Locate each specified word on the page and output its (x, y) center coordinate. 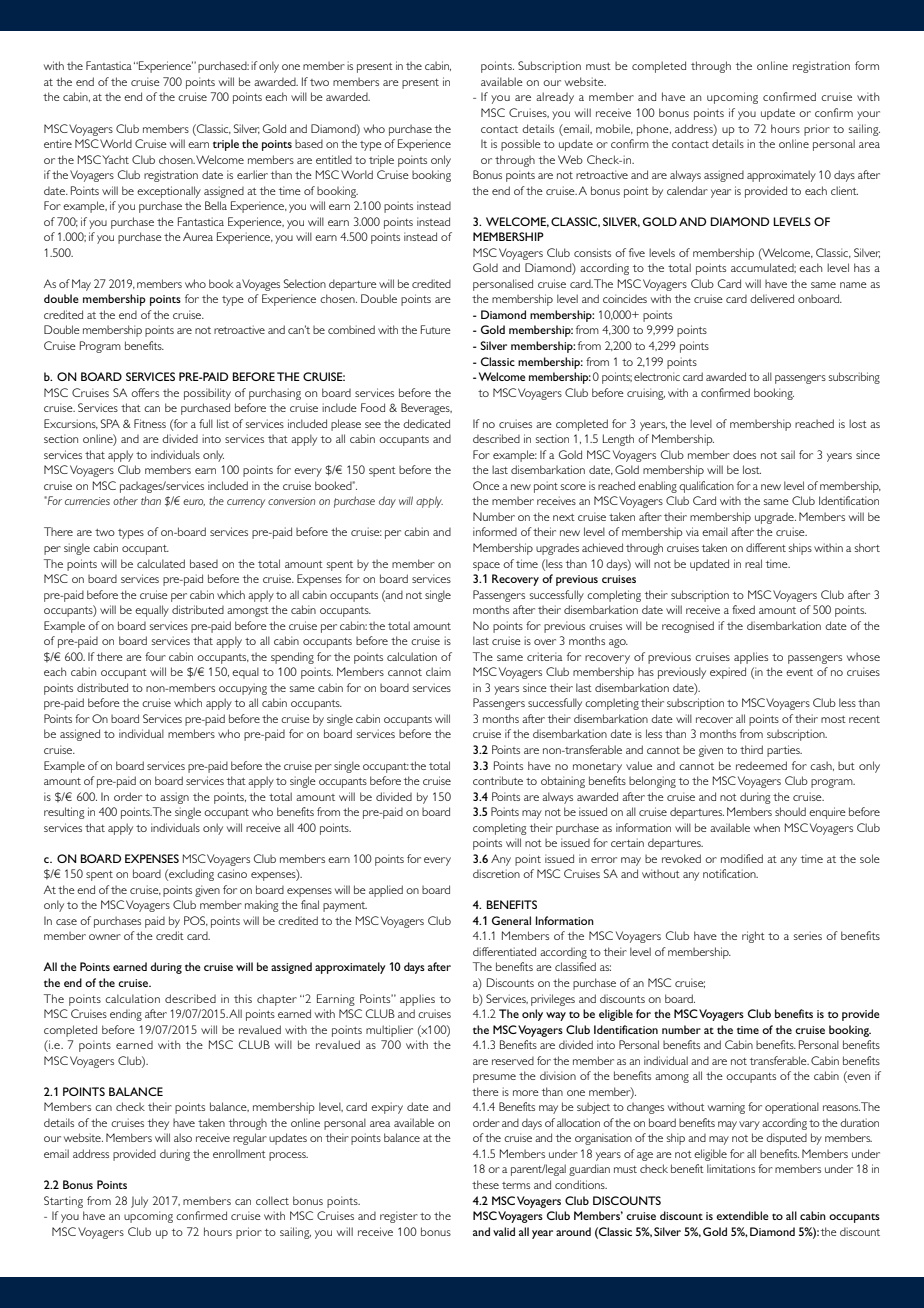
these (485, 1184)
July (139, 1202)
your (868, 115)
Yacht (115, 159)
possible (521, 145)
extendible (742, 1215)
